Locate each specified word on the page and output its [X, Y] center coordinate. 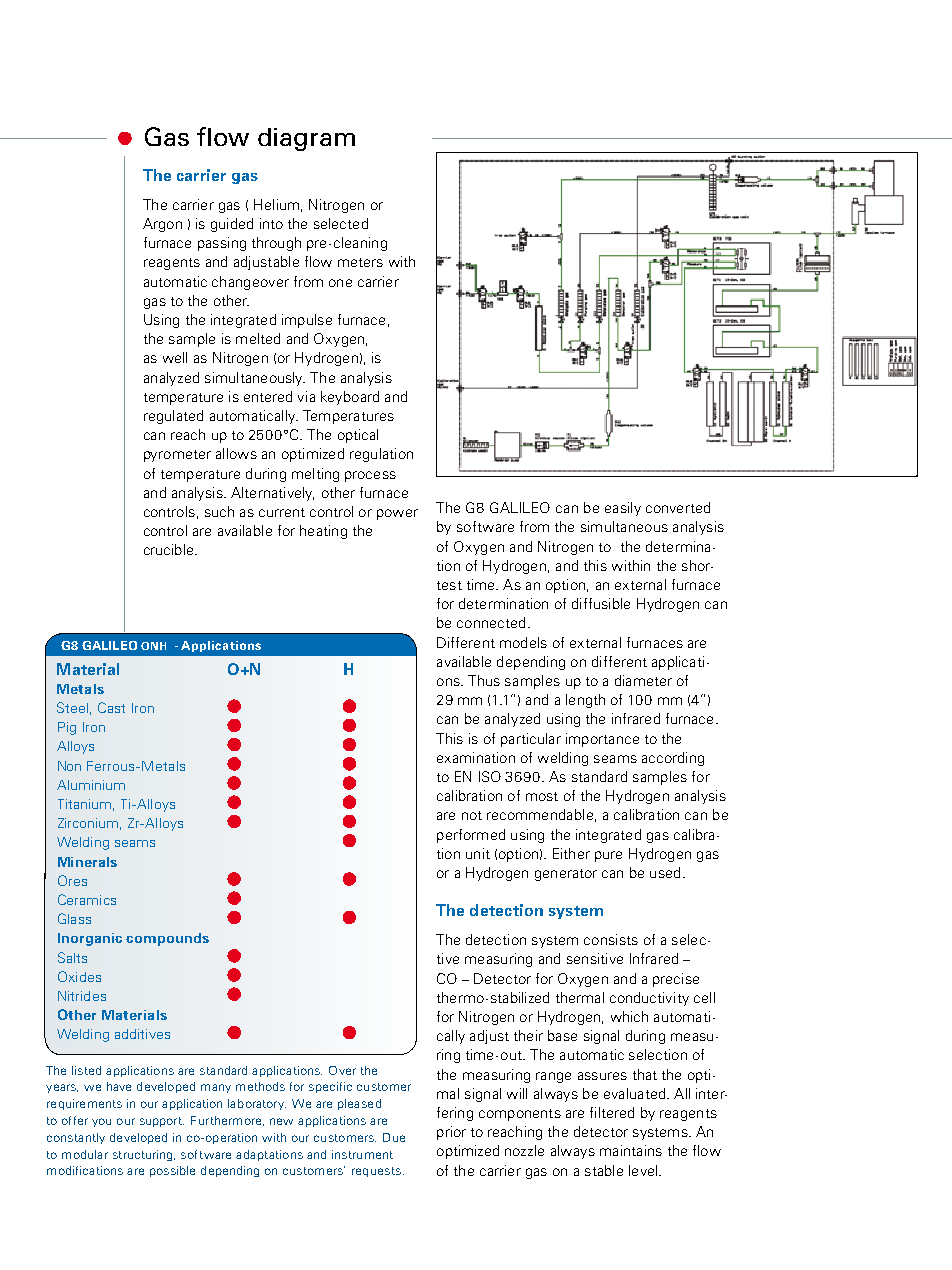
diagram [306, 139]
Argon [162, 225]
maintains [631, 1150]
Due [394, 1137]
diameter [643, 680]
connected [491, 622]
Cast [111, 707]
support [162, 1122]
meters [360, 262]
